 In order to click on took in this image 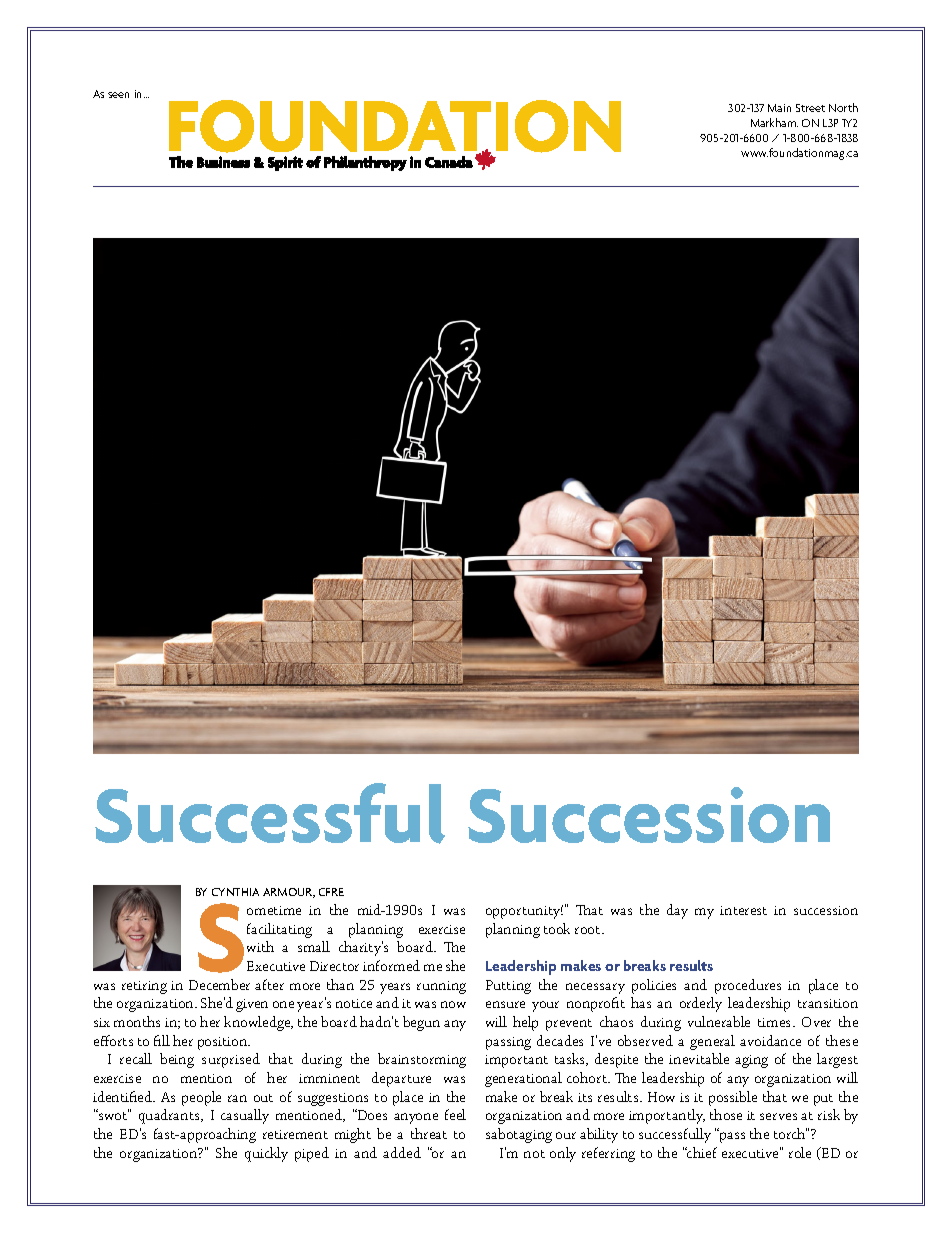, I will do `click(557, 928)`.
